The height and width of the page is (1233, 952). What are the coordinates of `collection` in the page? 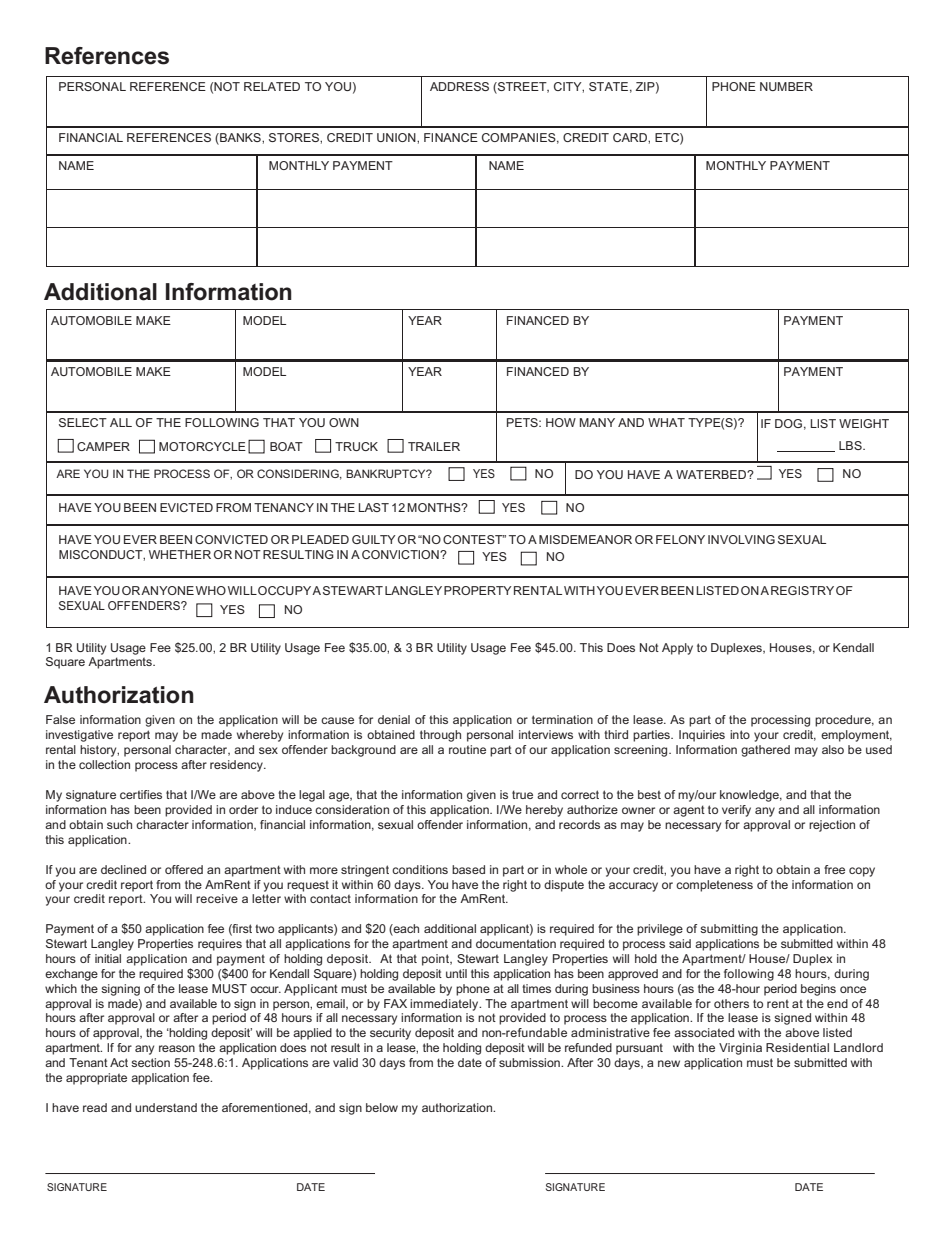 It's located at (104, 764).
